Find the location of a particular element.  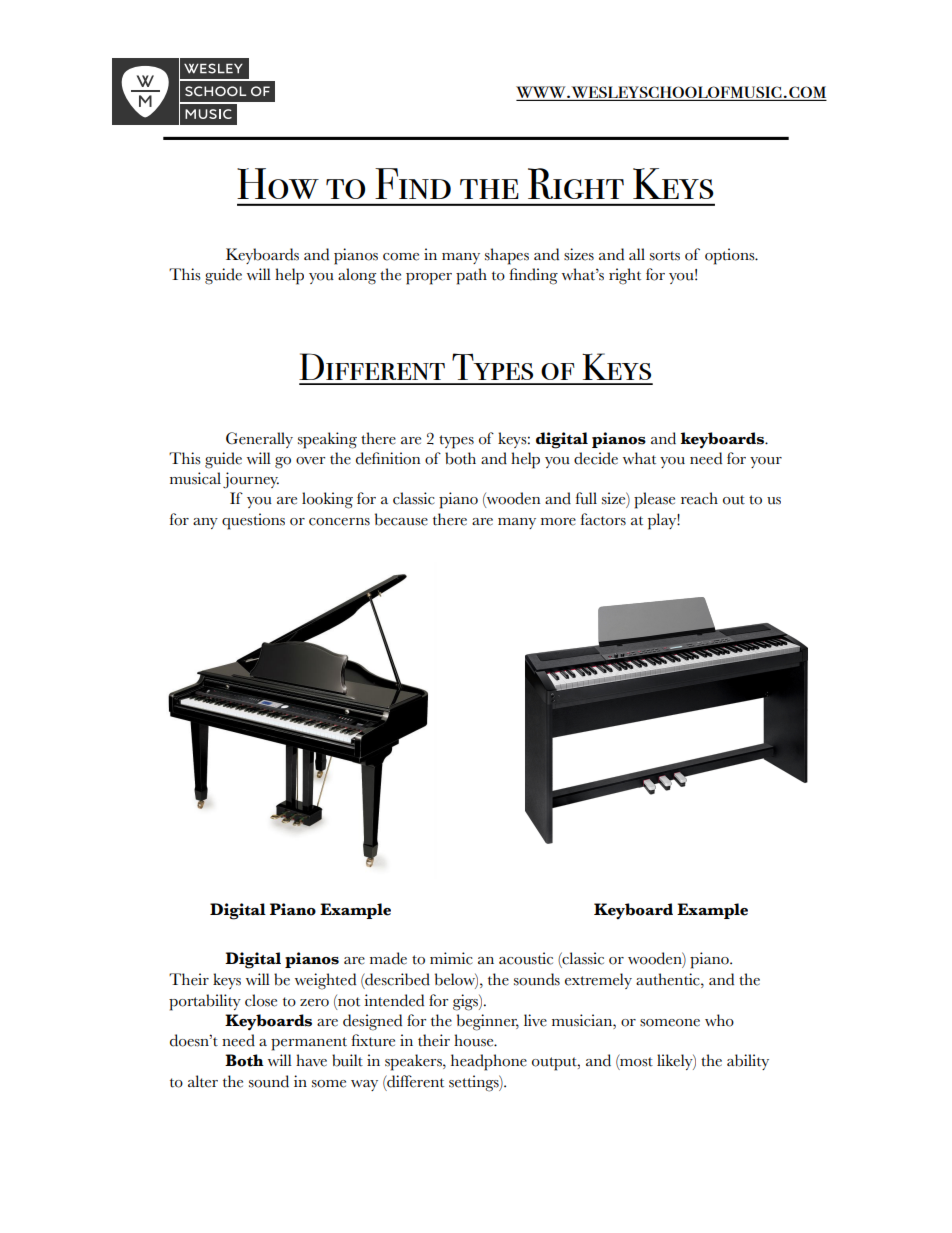

shapes is located at coordinates (507, 256).
